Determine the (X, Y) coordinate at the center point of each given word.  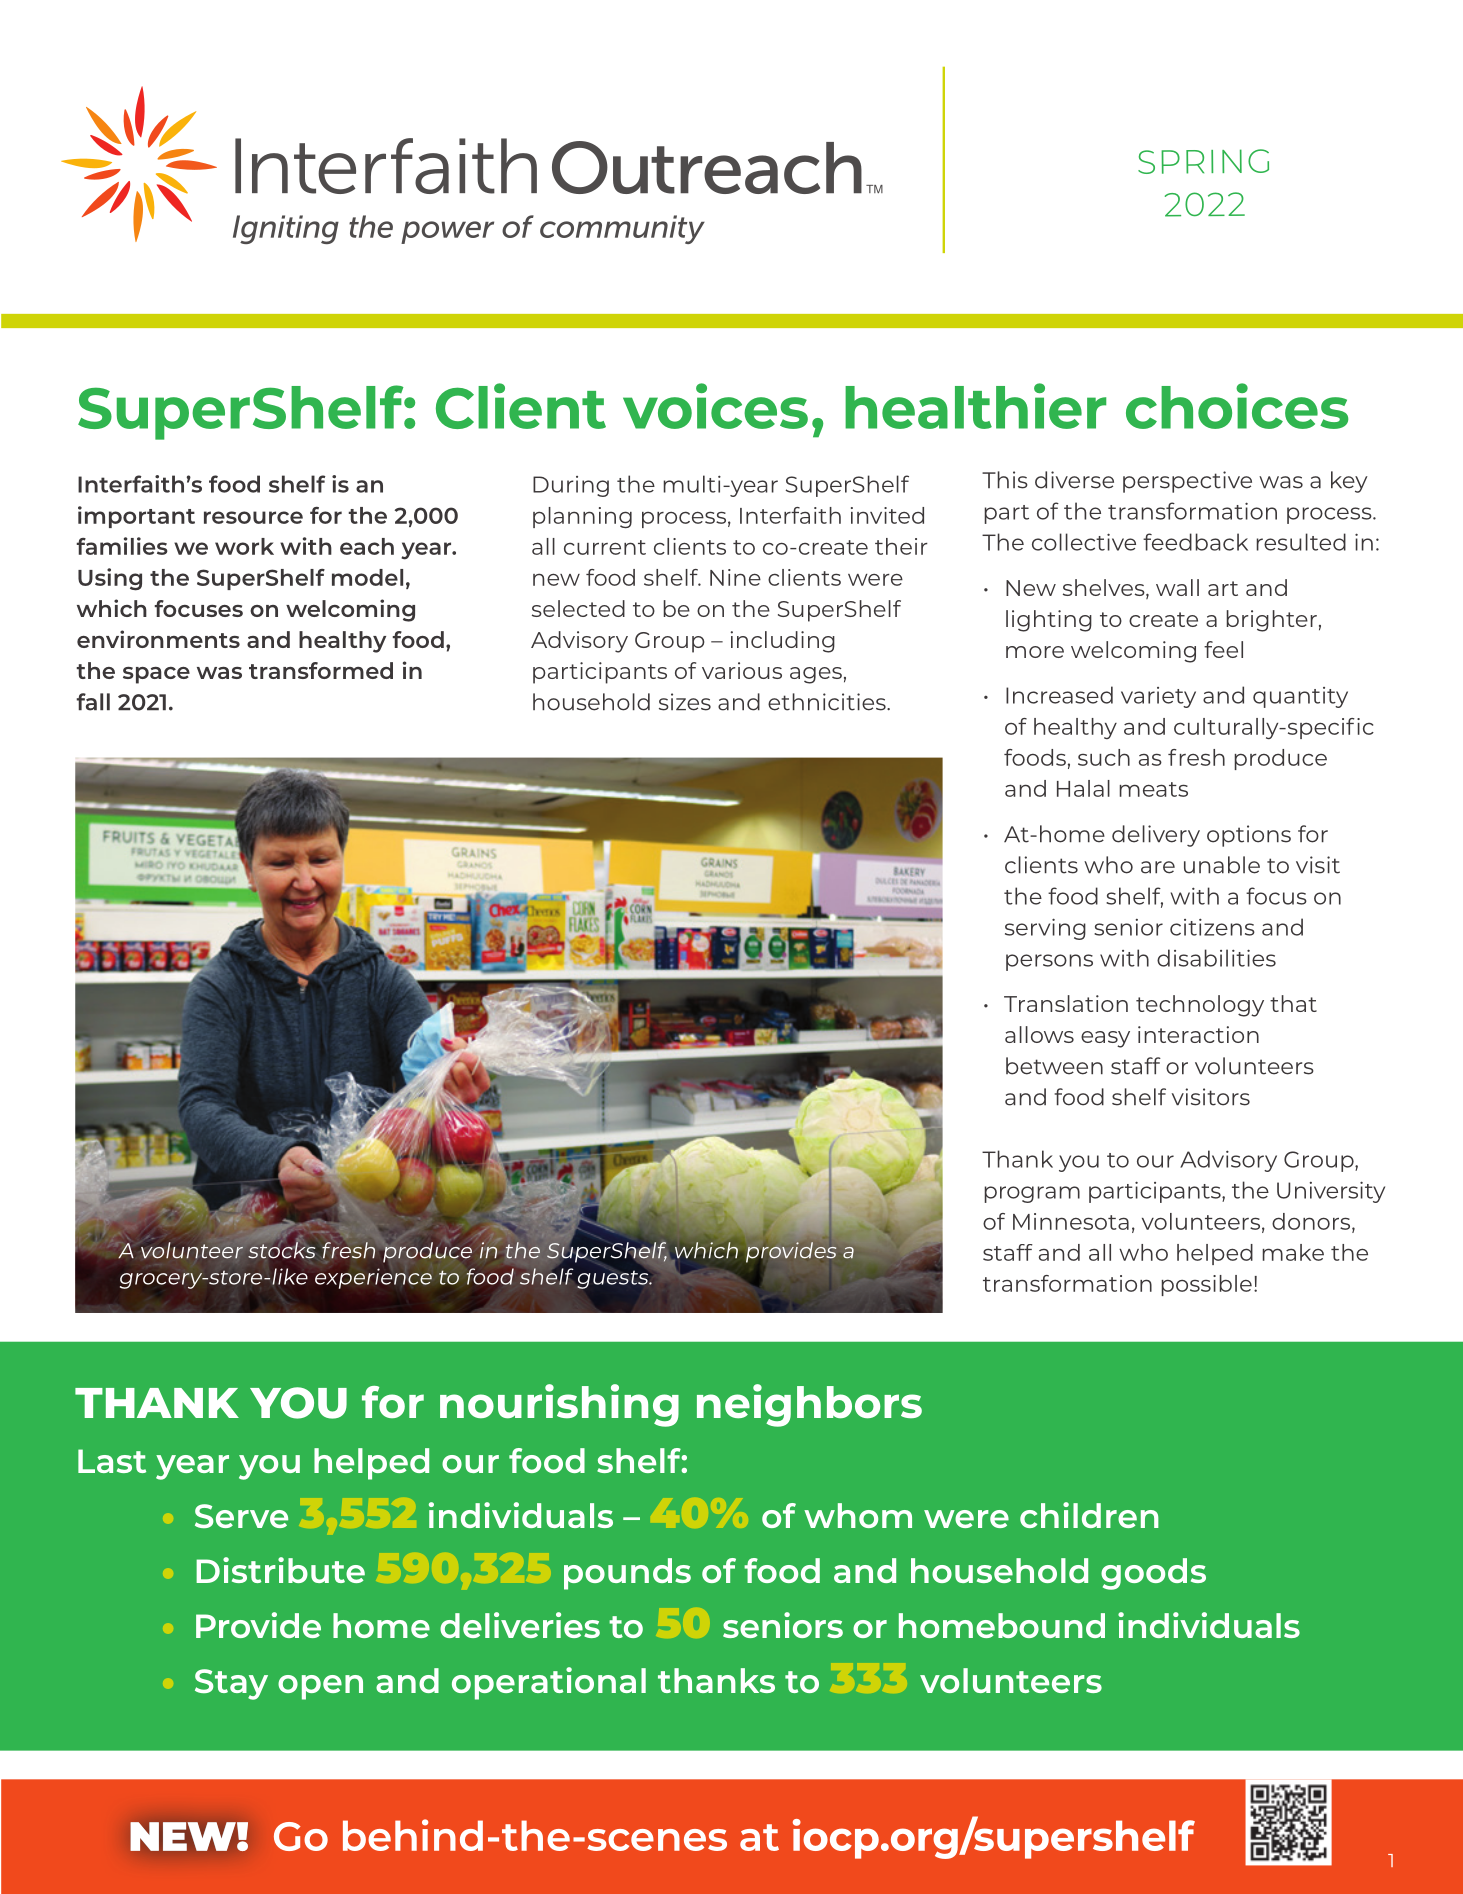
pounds (627, 1574)
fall (93, 702)
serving (1045, 929)
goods (1153, 1574)
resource (253, 517)
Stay (231, 1684)
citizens (1212, 927)
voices (715, 406)
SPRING (1203, 161)
